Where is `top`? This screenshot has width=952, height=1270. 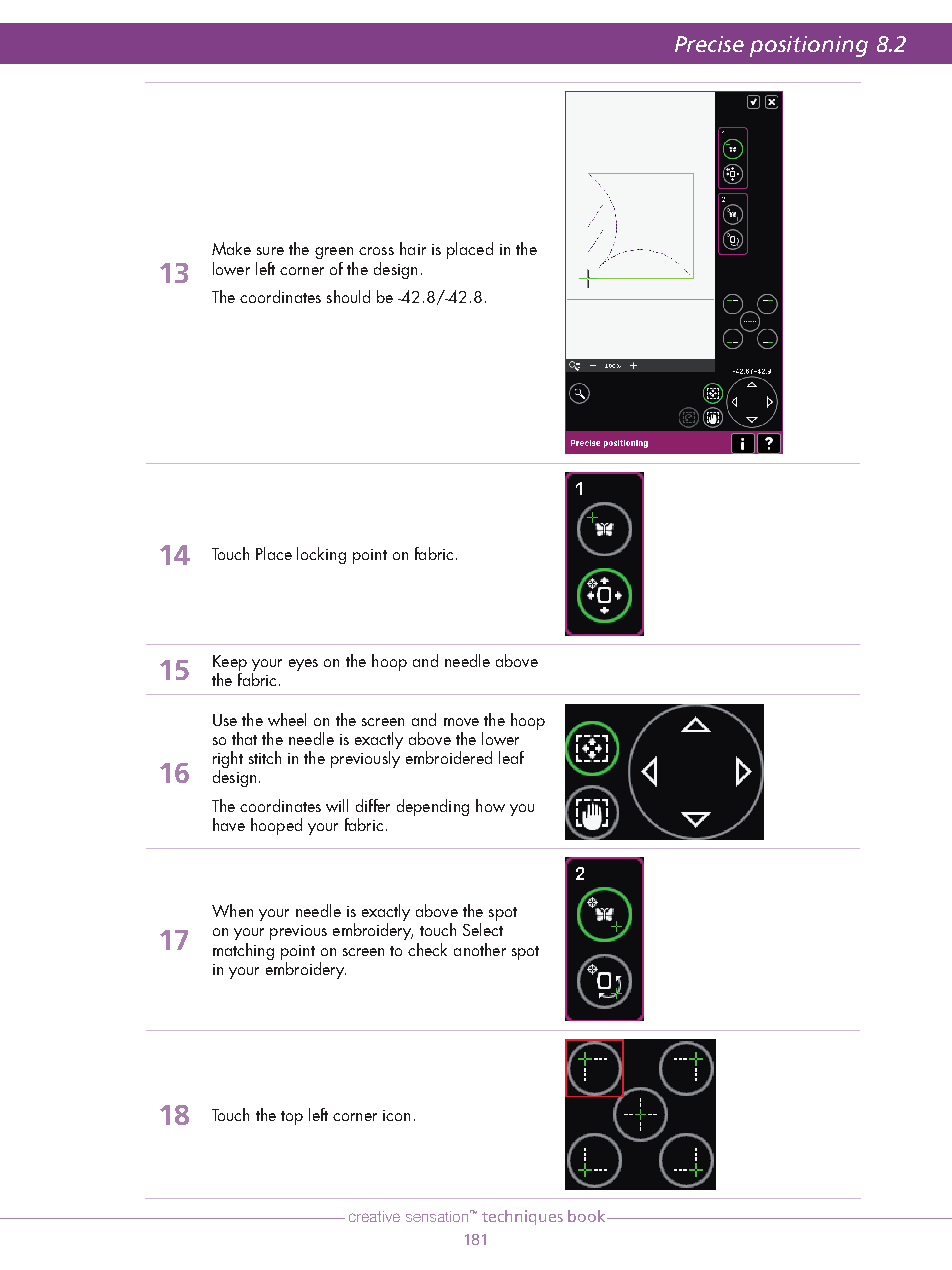
top is located at coordinates (292, 1118).
